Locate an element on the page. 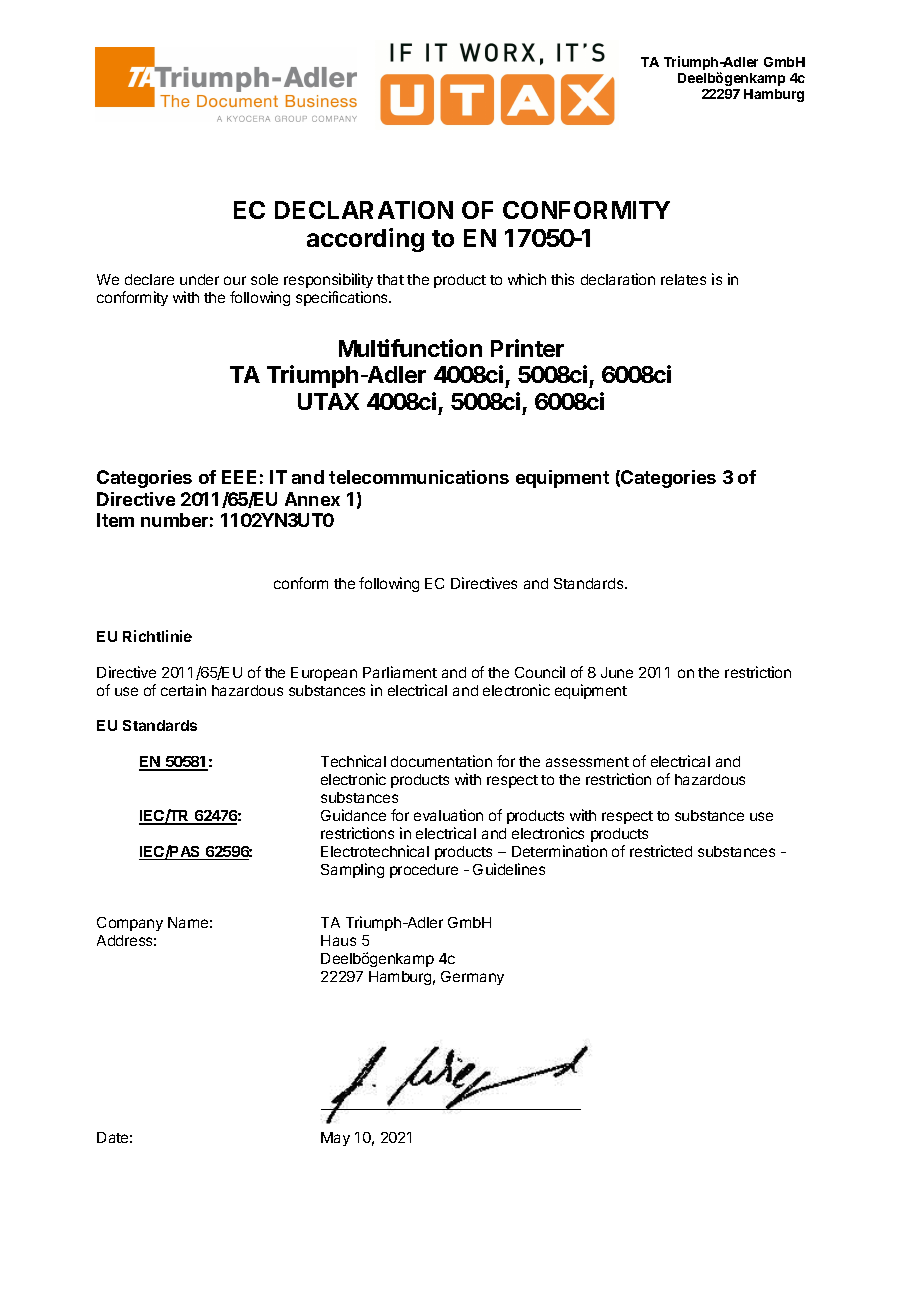 The width and height of the image is (924, 1308). telecommunications is located at coordinates (419, 477).
